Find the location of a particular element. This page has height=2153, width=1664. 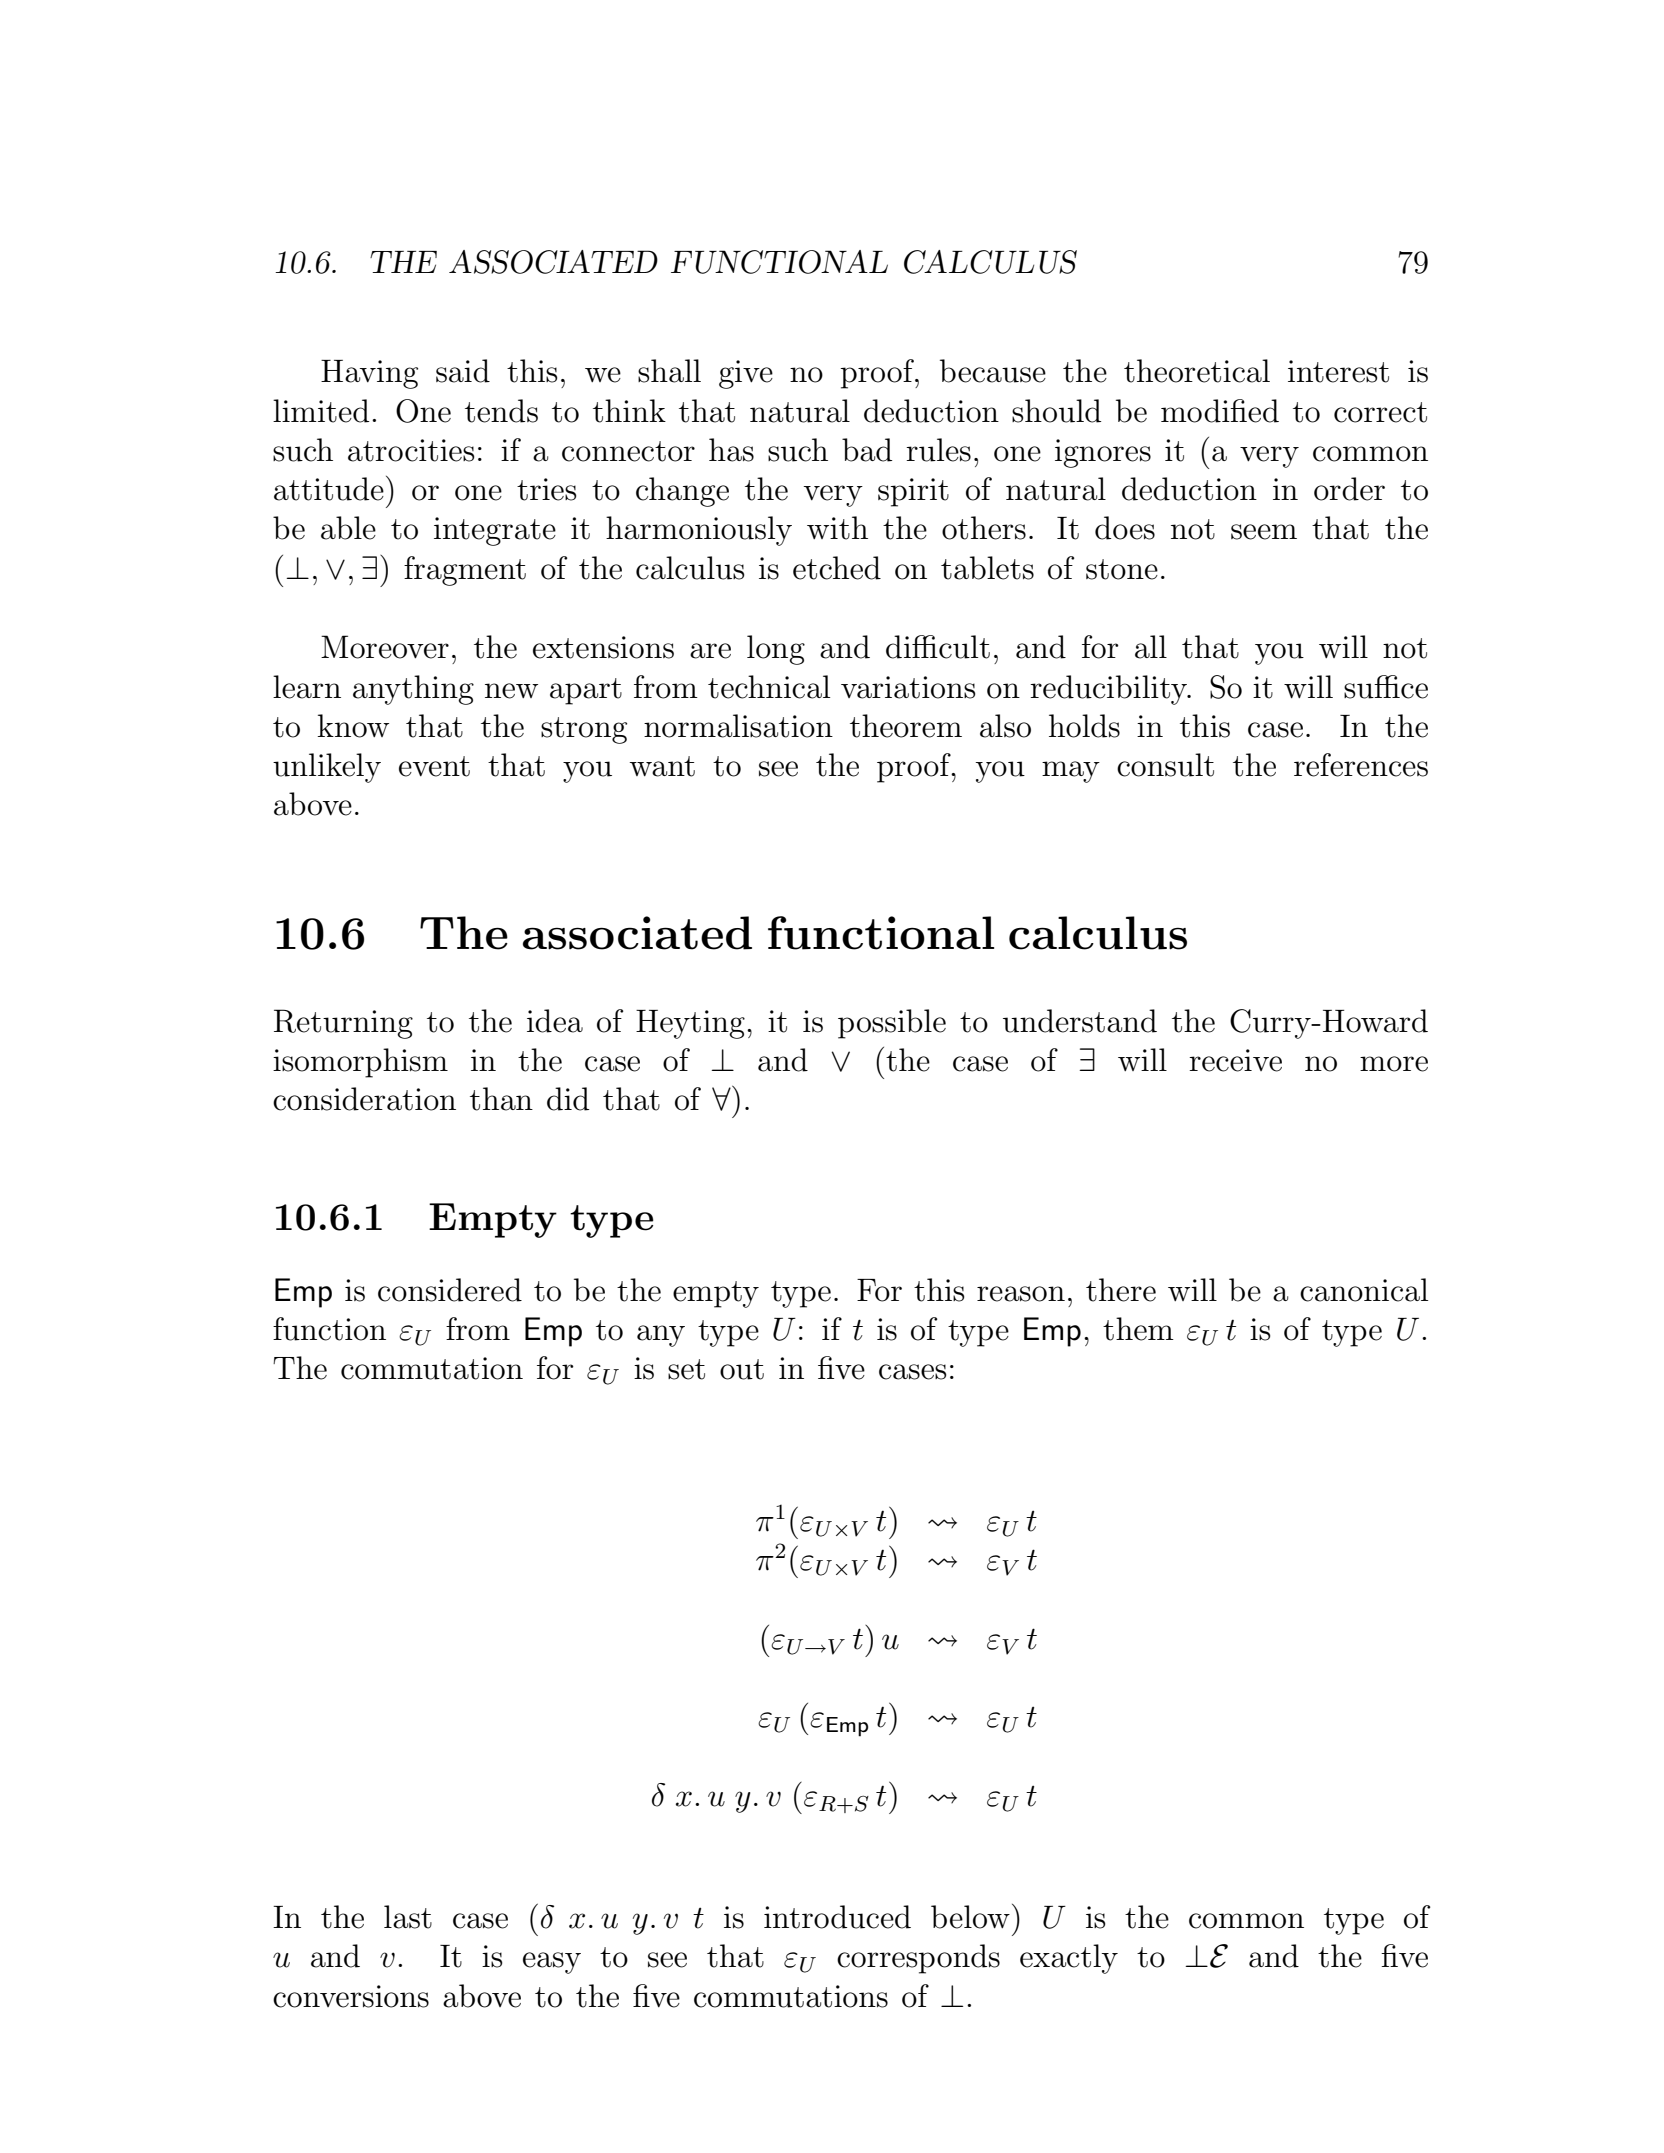

exactly is located at coordinates (1069, 1959).
